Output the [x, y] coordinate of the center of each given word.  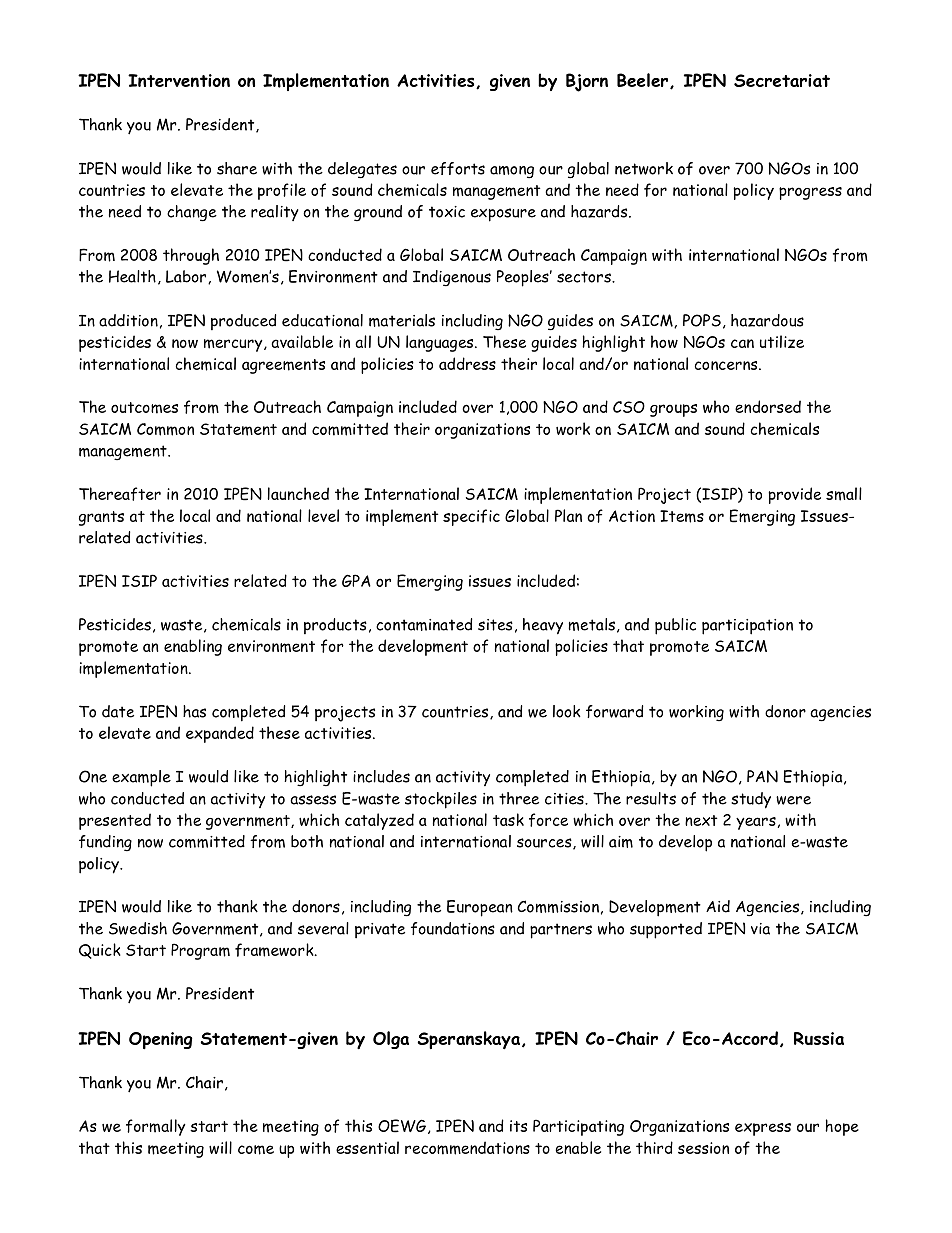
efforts [458, 168]
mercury [234, 345]
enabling [193, 647]
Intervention [179, 80]
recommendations [467, 1148]
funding [105, 843]
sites [495, 625]
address [467, 363]
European [480, 908]
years [756, 823]
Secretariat [782, 80]
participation [747, 627]
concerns [727, 365]
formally [156, 1127]
